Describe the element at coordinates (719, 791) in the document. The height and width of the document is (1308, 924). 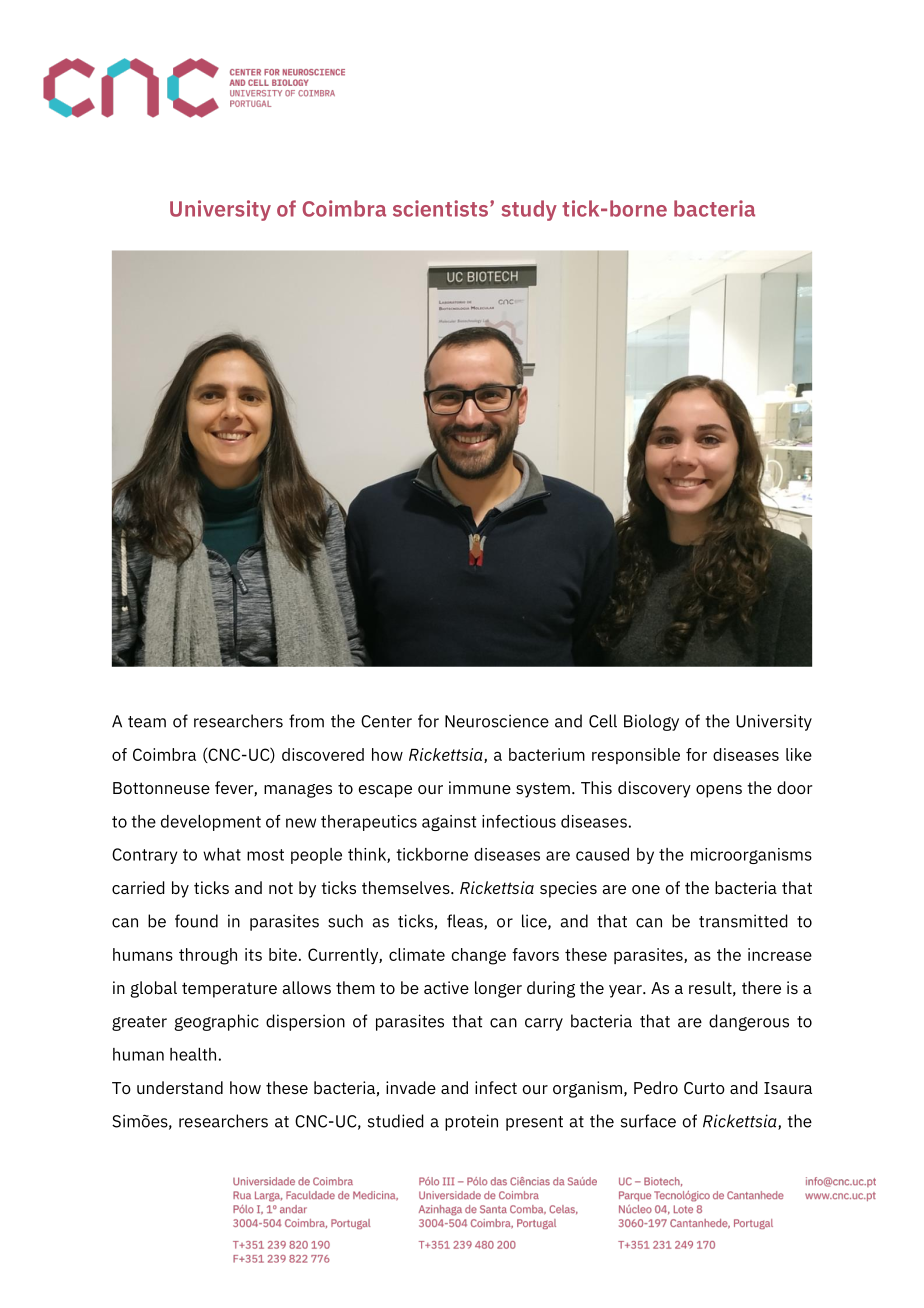
I see `opens` at that location.
